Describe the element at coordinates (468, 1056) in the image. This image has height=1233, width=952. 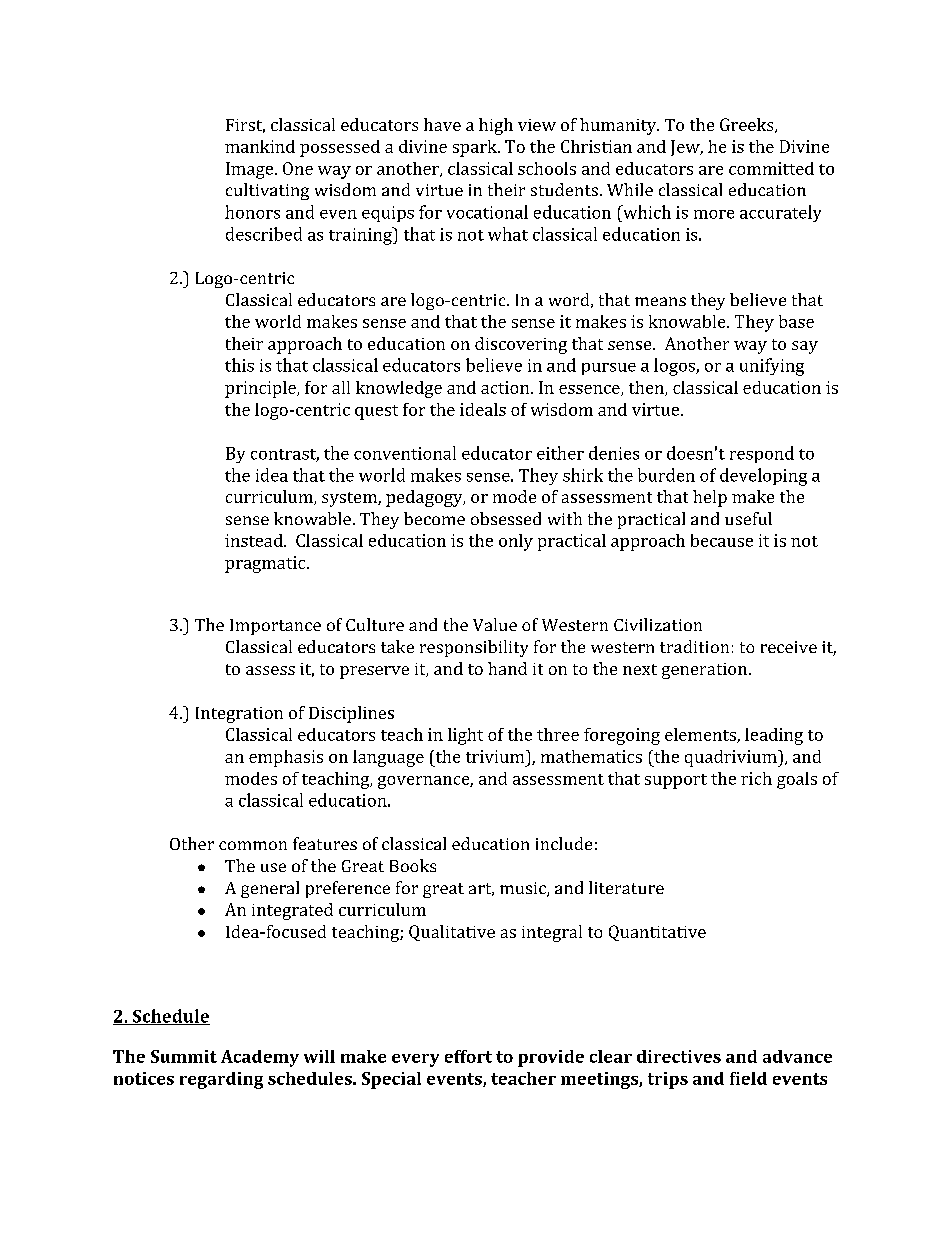
I see `effort` at that location.
